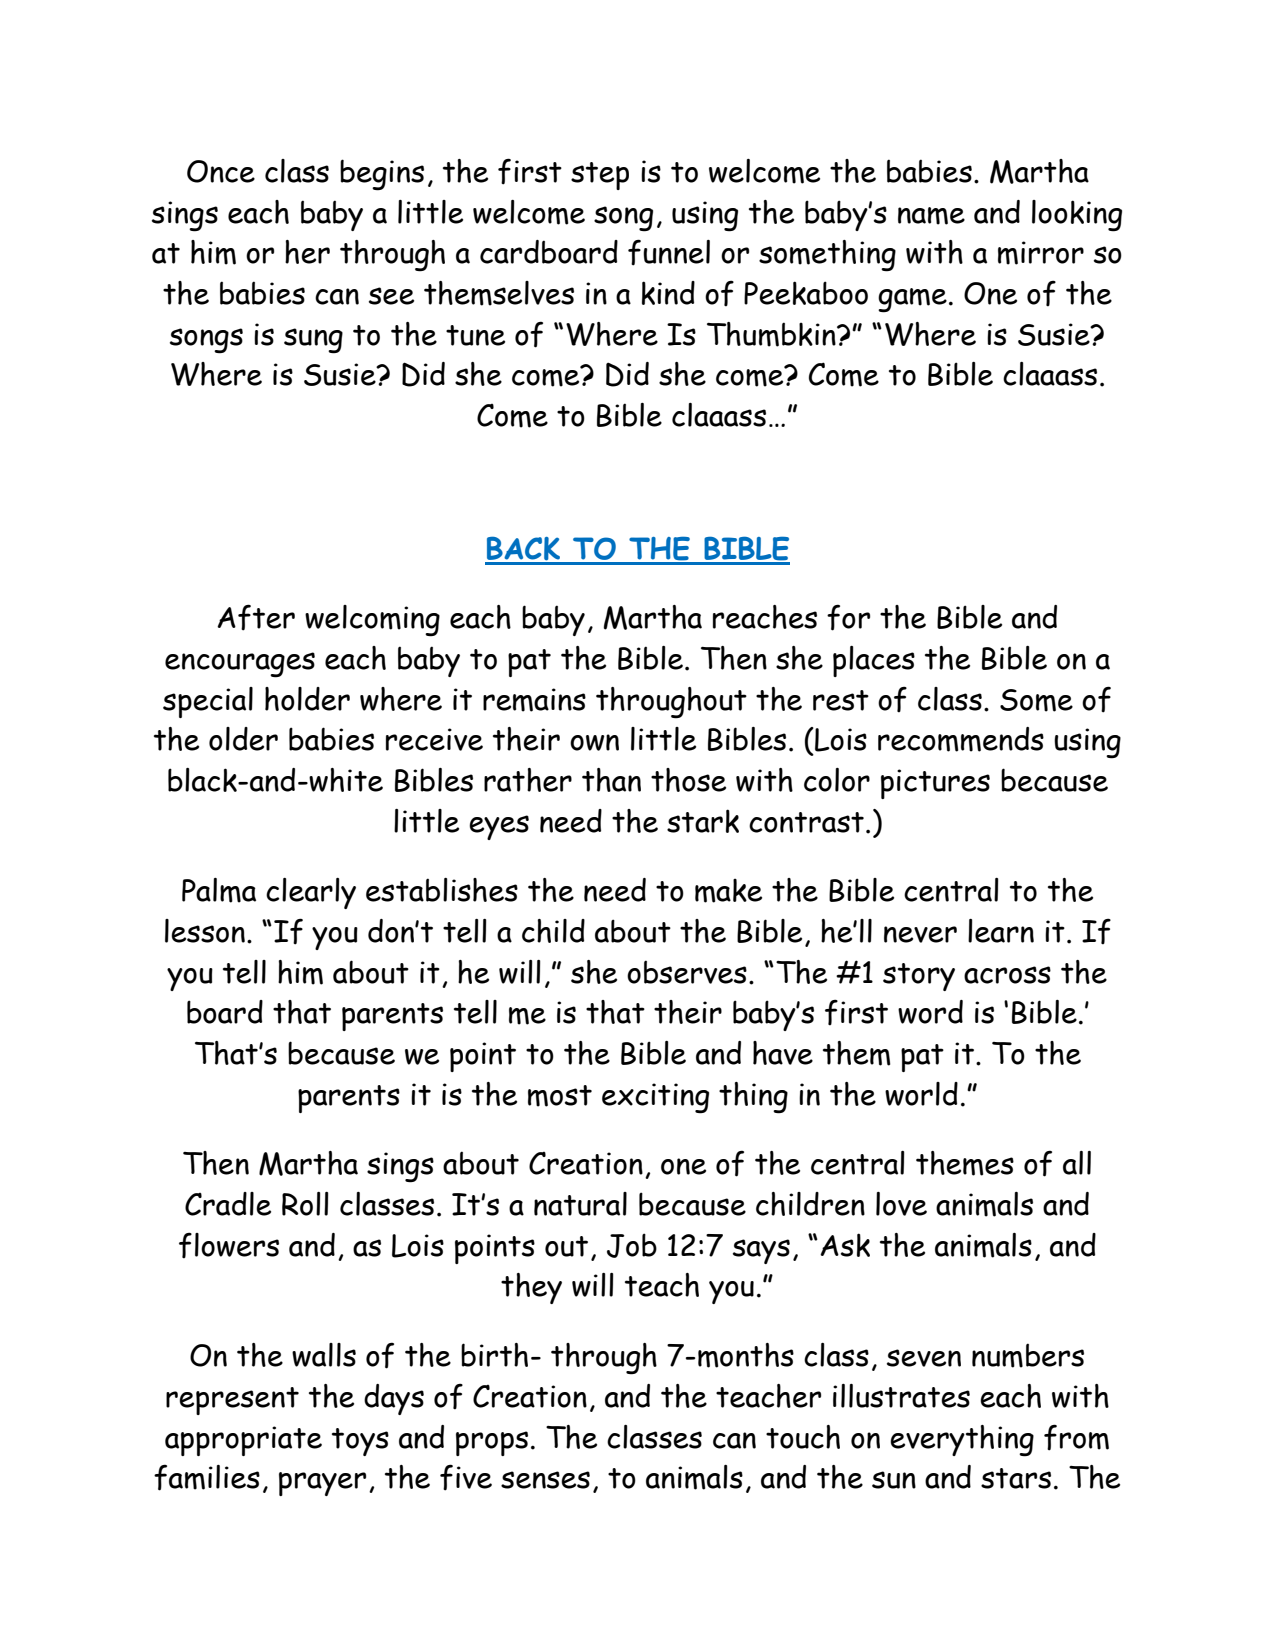 Image resolution: width=1275 pixels, height=1650 pixels. What do you see at coordinates (600, 176) in the image?
I see `step` at bounding box center [600, 176].
